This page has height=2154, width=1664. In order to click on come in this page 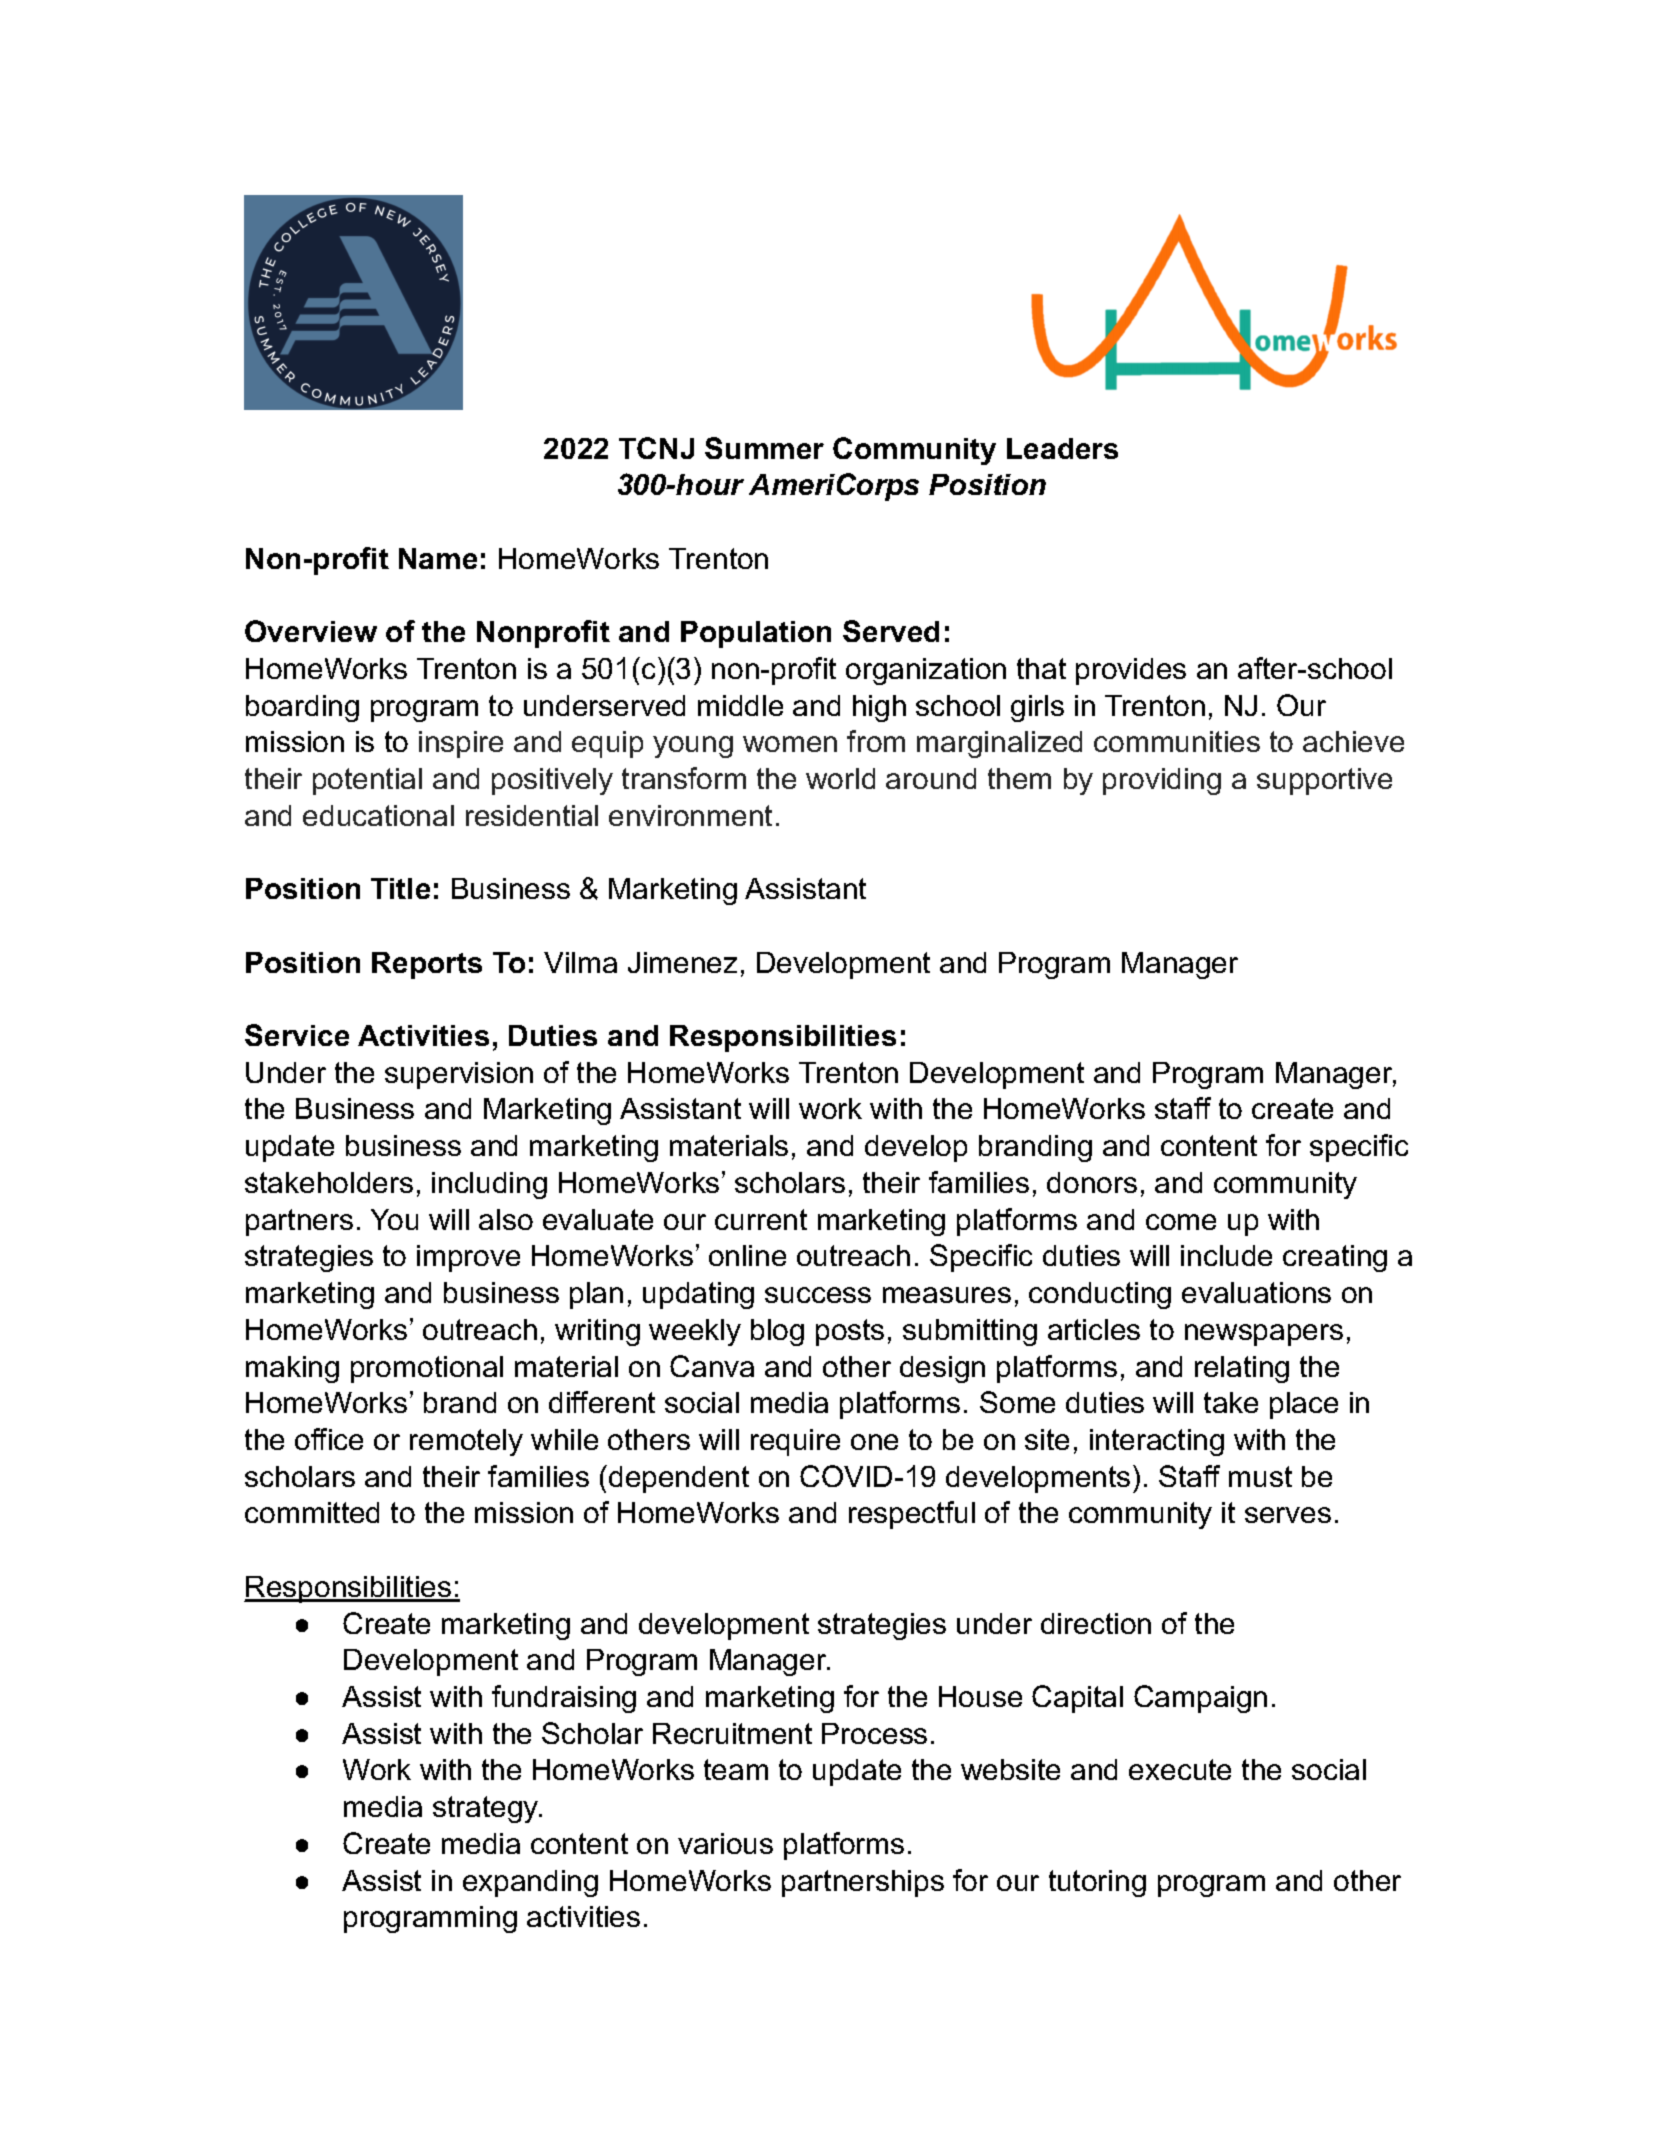, I will do `click(1181, 1222)`.
